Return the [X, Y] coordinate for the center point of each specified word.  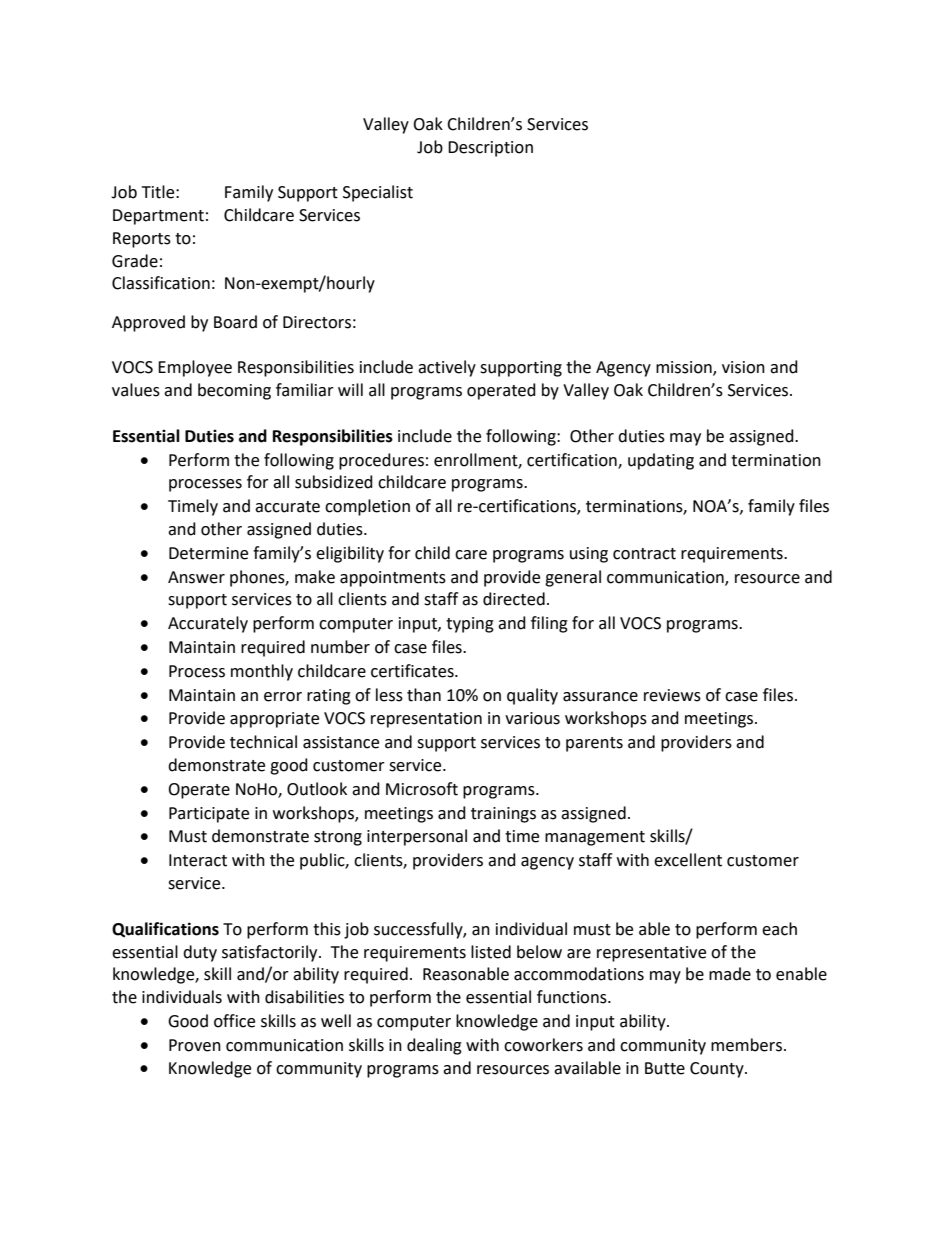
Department [158, 217]
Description [490, 149]
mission [685, 368]
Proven [195, 1045]
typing [470, 625]
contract [644, 554]
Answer [196, 577]
